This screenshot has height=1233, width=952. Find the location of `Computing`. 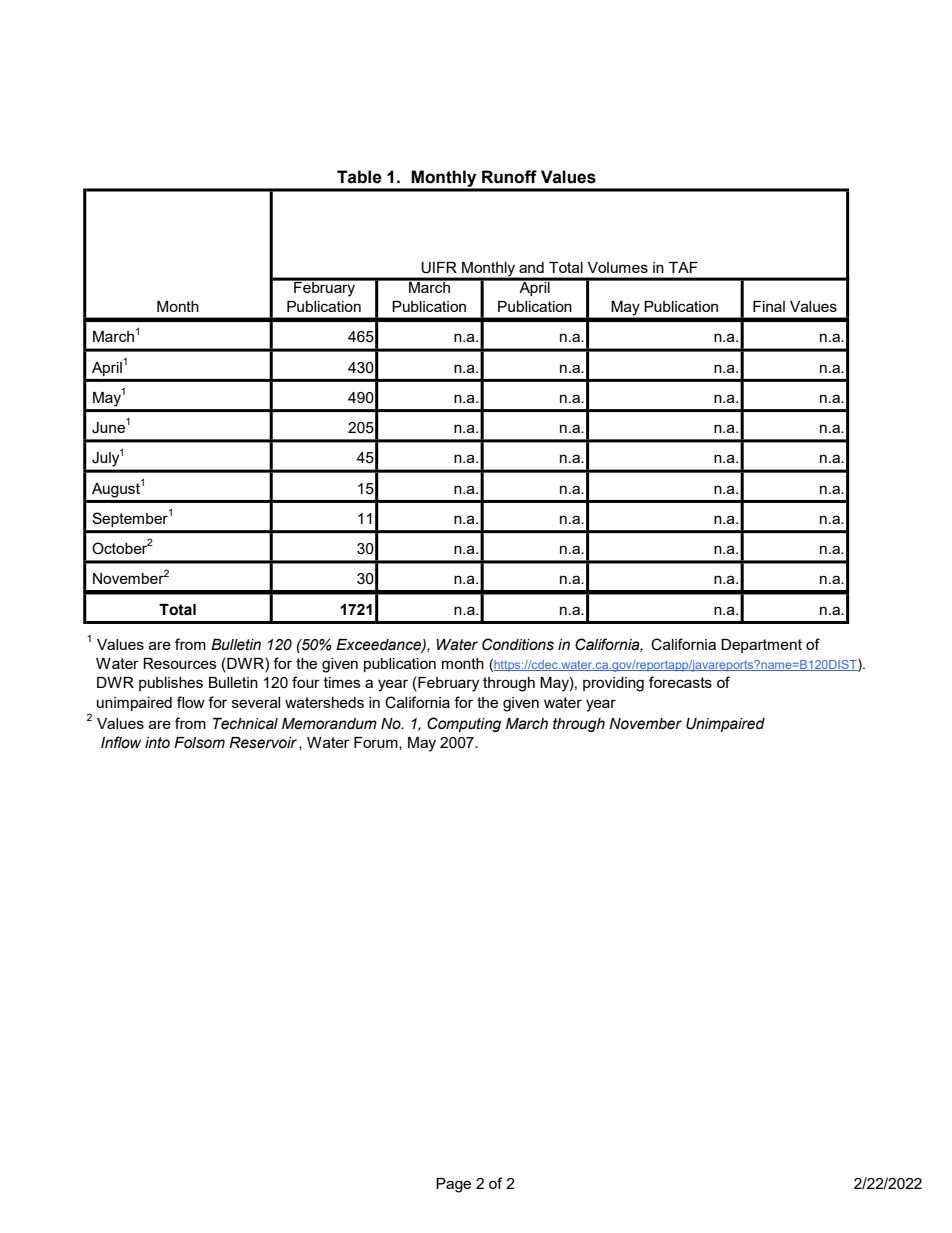

Computing is located at coordinates (464, 724).
